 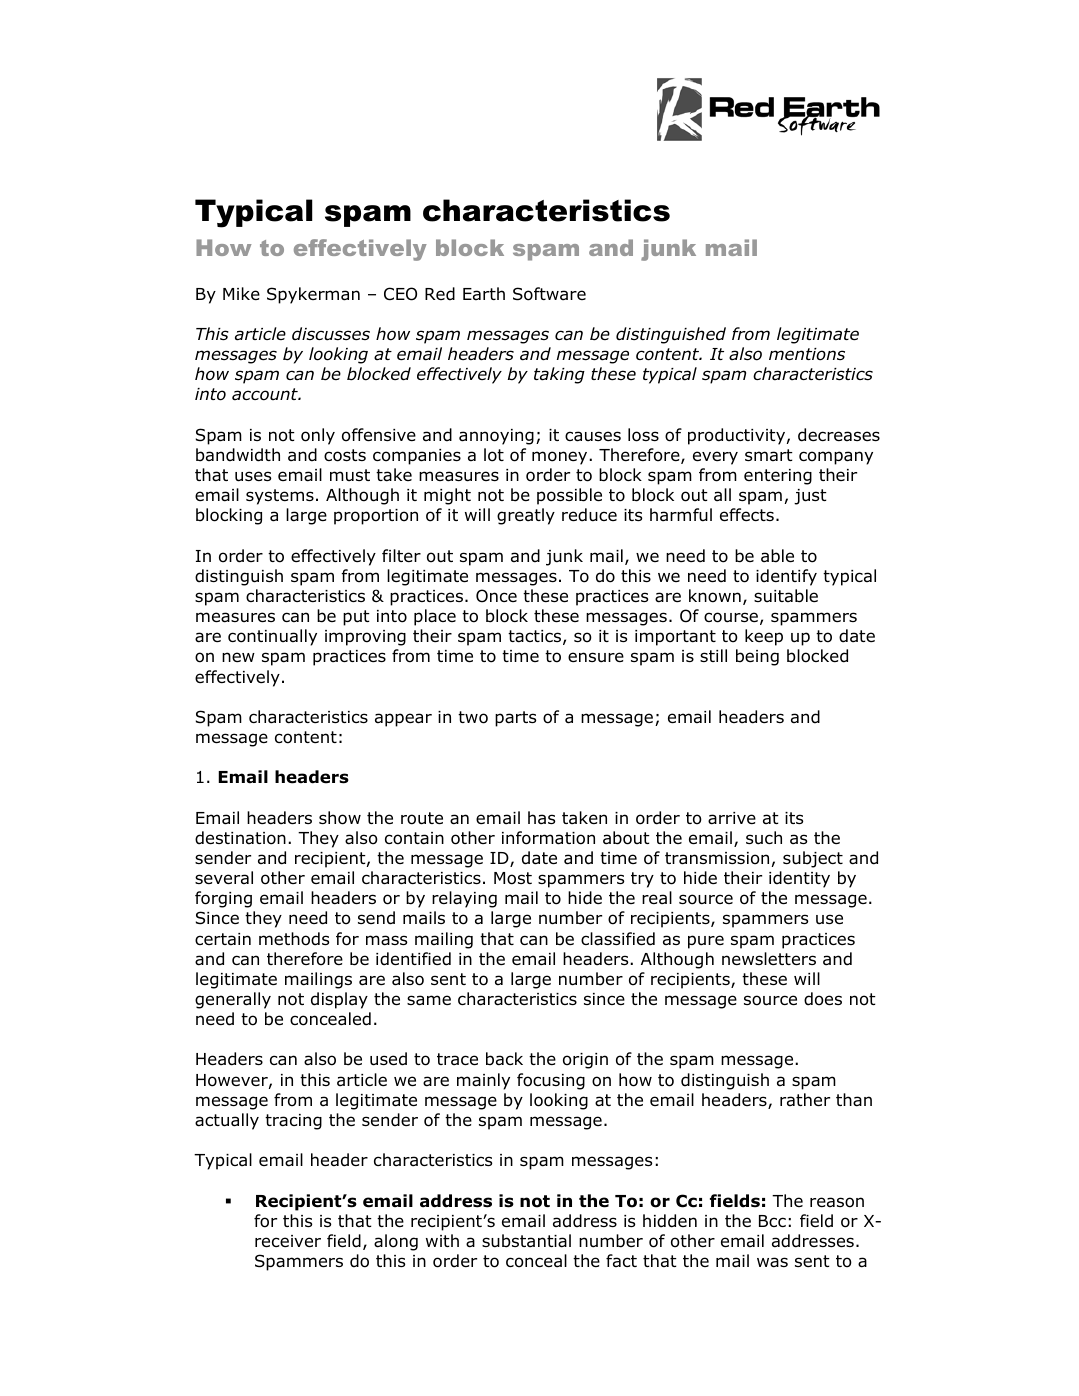 I want to click on show, so click(x=340, y=818).
